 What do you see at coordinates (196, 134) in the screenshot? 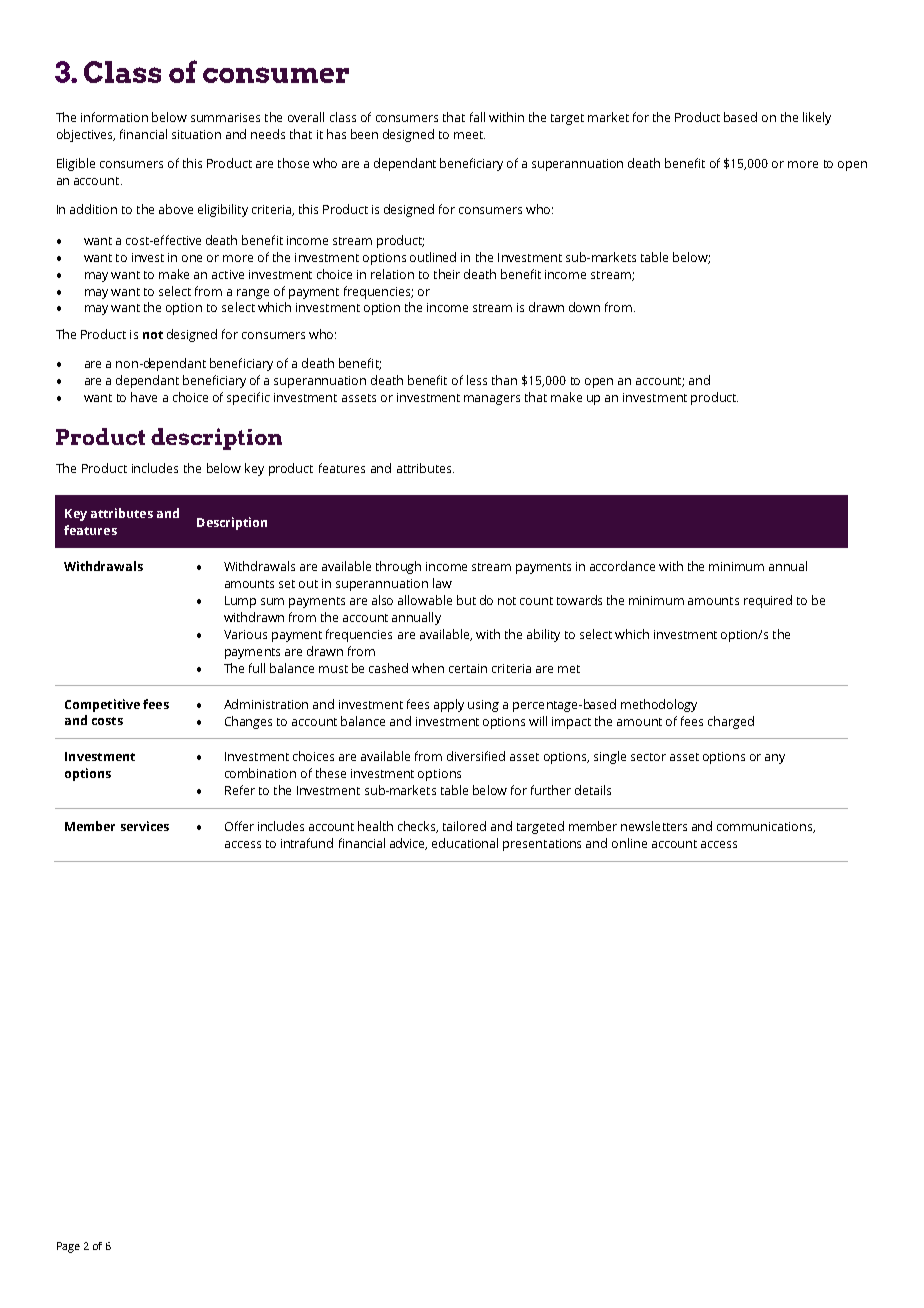
I see `situation` at bounding box center [196, 134].
